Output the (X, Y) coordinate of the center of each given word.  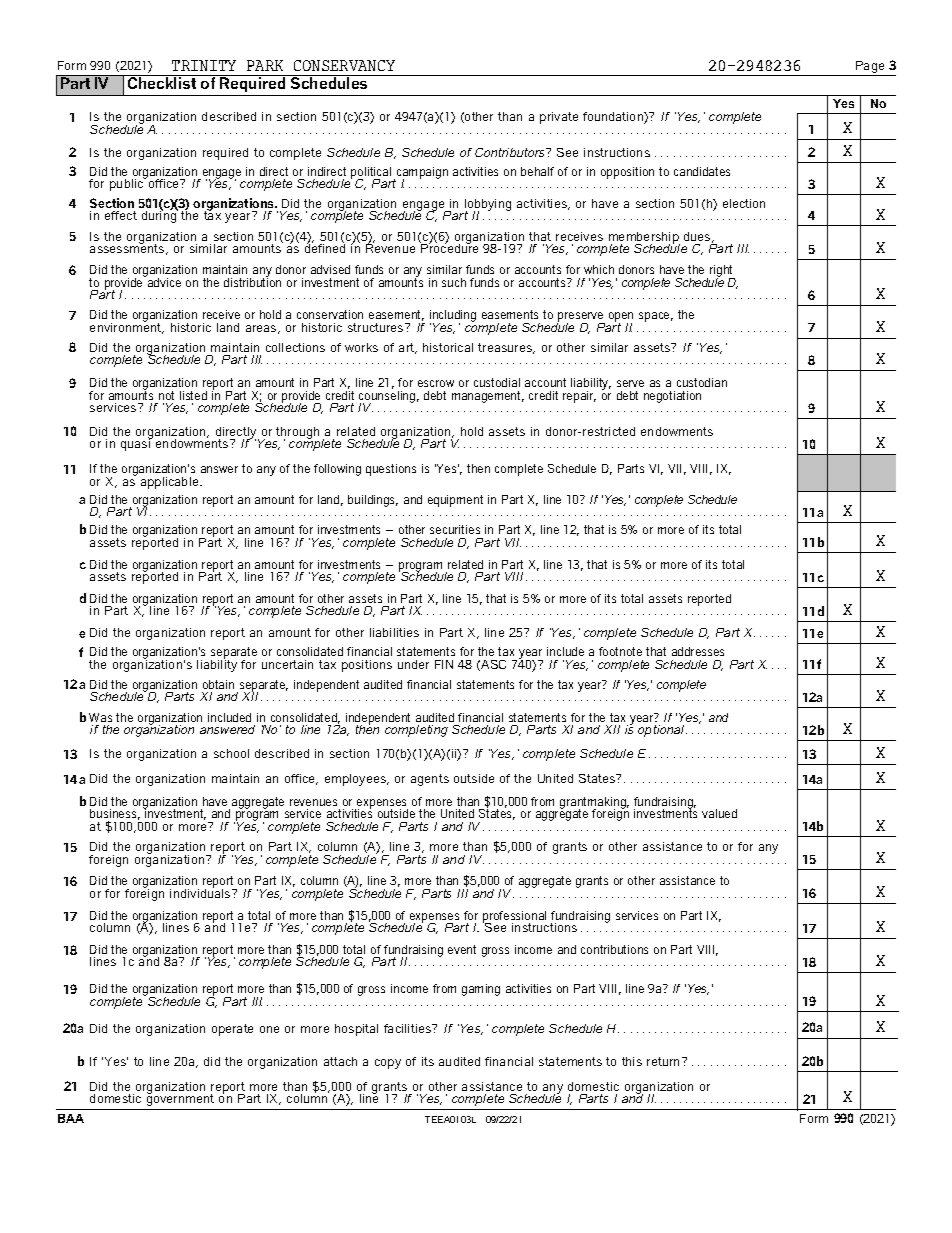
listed (193, 395)
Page (870, 67)
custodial (497, 382)
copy (388, 1064)
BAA (71, 1118)
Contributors (511, 152)
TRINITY (204, 65)
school (231, 753)
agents (430, 780)
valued (719, 813)
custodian (702, 382)
